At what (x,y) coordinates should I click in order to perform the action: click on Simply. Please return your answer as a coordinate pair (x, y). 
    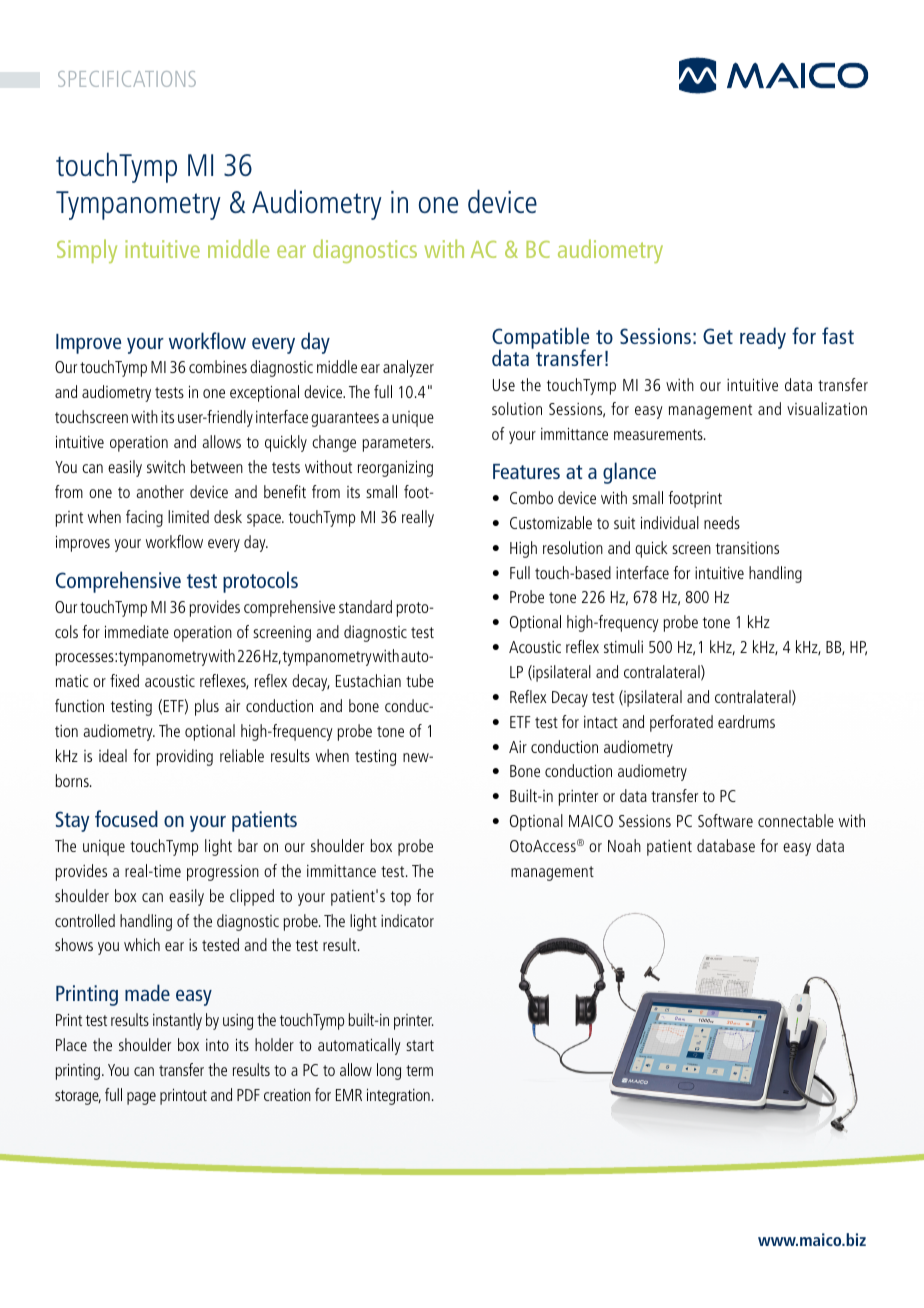
    Looking at the image, I should click on (87, 251).
